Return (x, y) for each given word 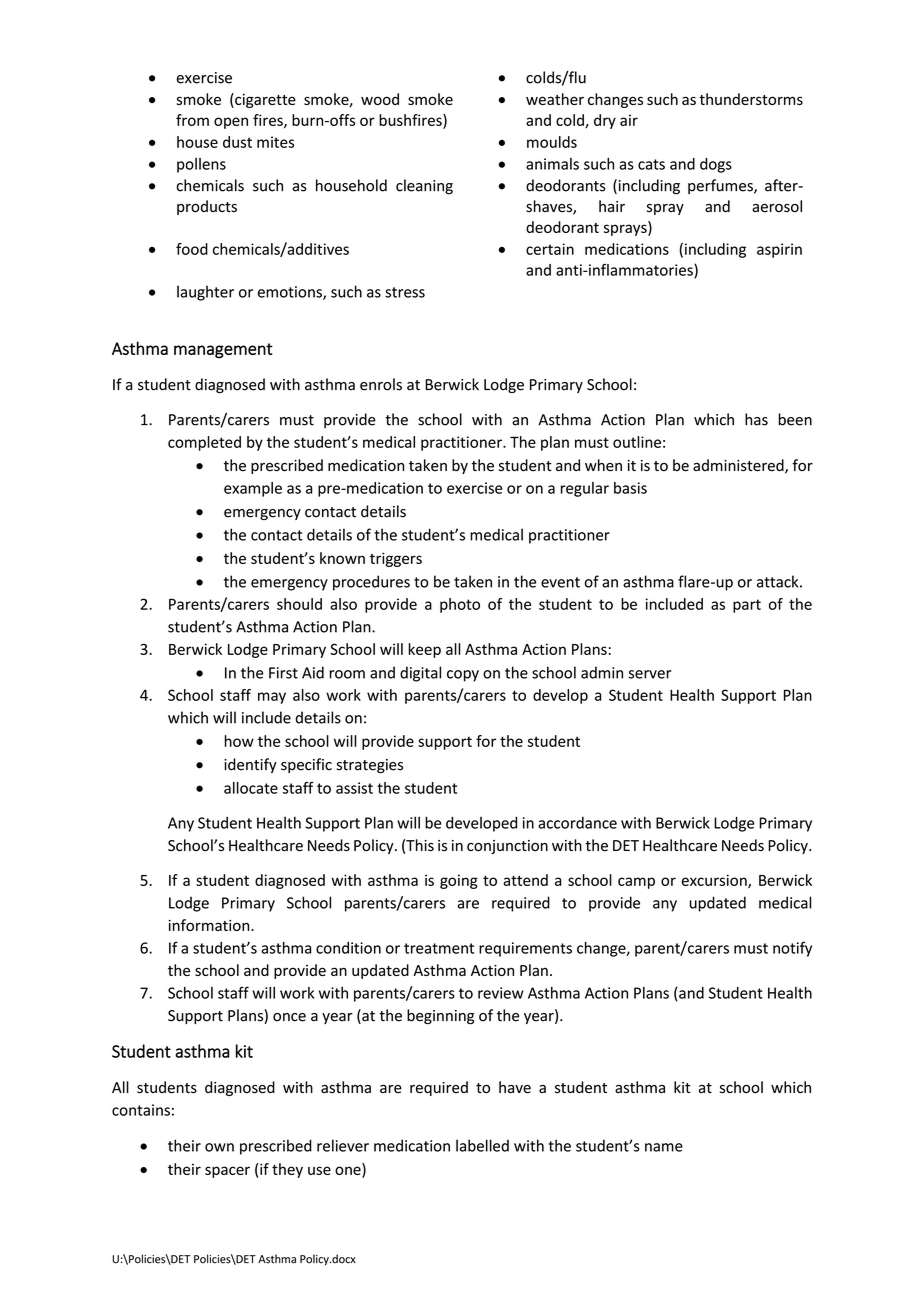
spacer (227, 1172)
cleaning (424, 187)
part (747, 606)
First (283, 673)
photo (460, 605)
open (231, 123)
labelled (482, 1145)
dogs (716, 165)
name (664, 1147)
